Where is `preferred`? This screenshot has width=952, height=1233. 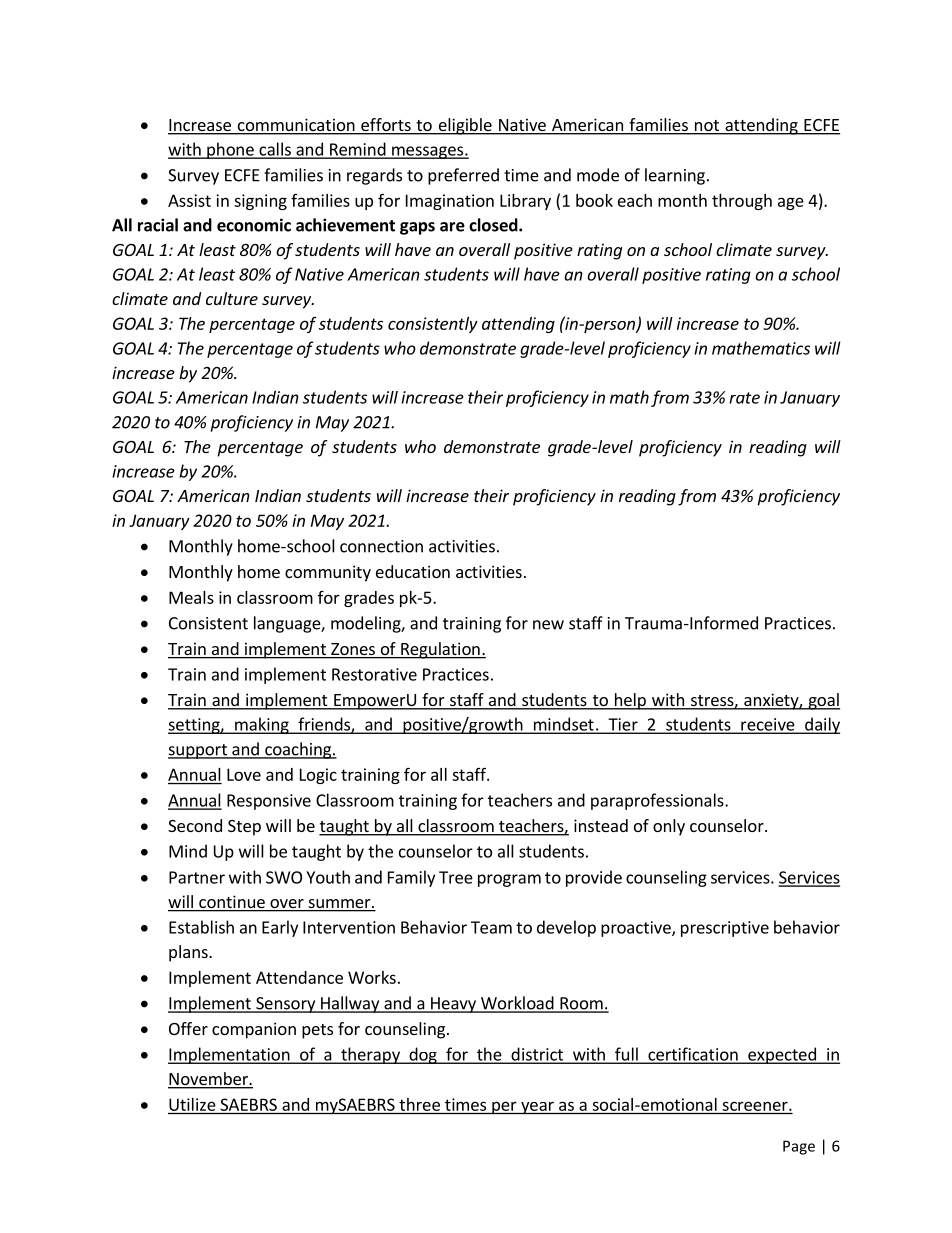
preferred is located at coordinates (463, 176).
